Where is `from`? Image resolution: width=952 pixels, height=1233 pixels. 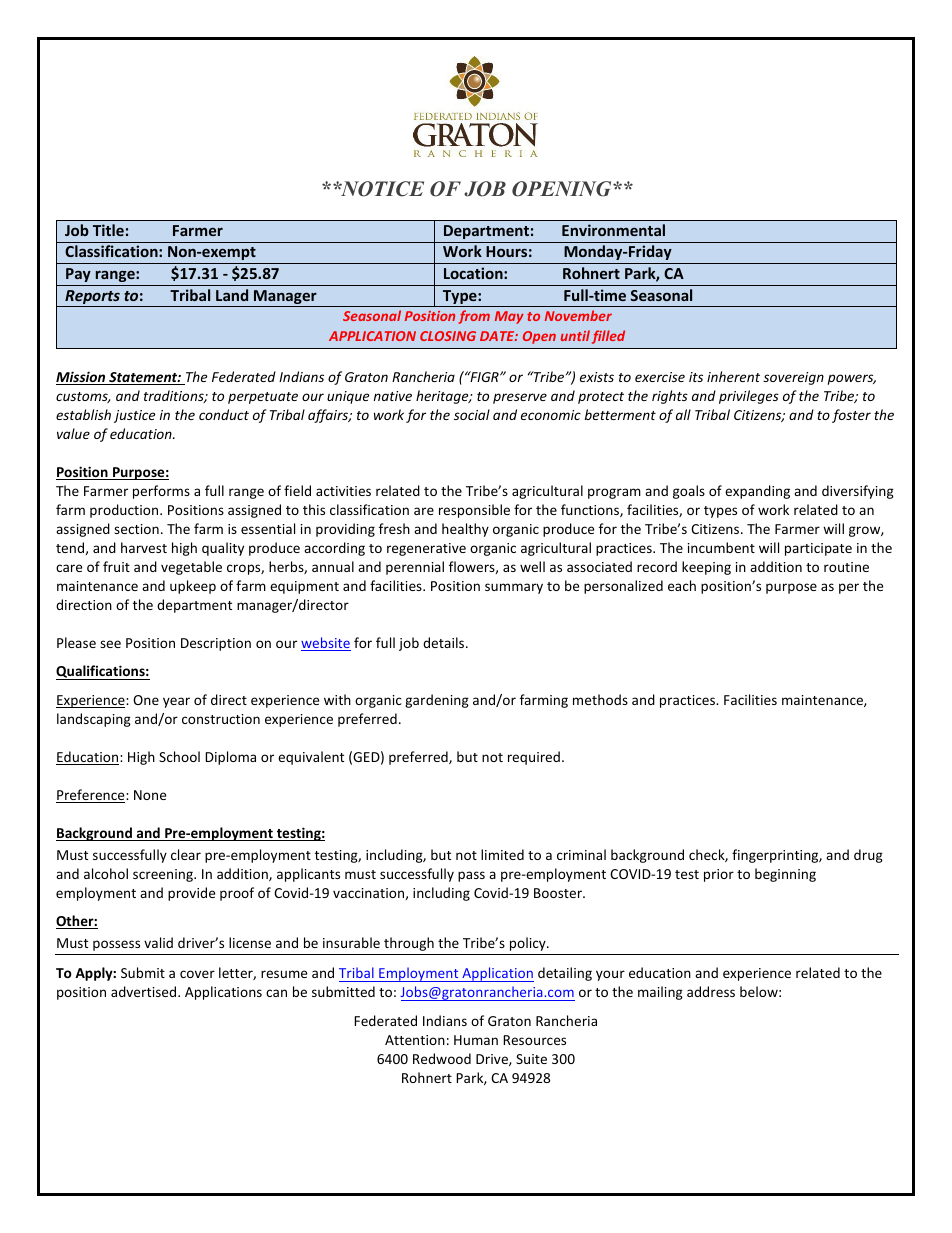
from is located at coordinates (474, 317).
